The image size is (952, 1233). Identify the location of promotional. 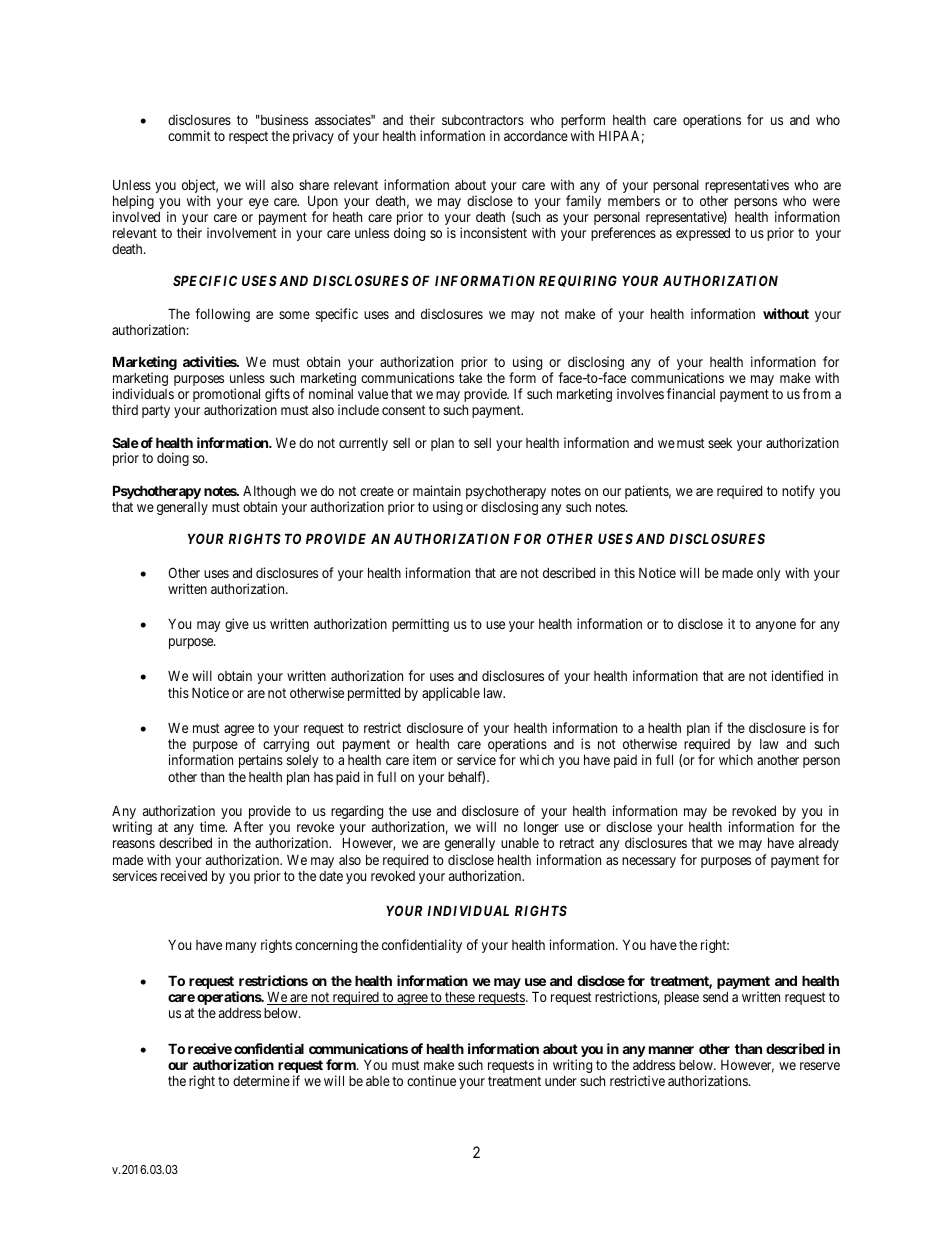
(227, 396).
